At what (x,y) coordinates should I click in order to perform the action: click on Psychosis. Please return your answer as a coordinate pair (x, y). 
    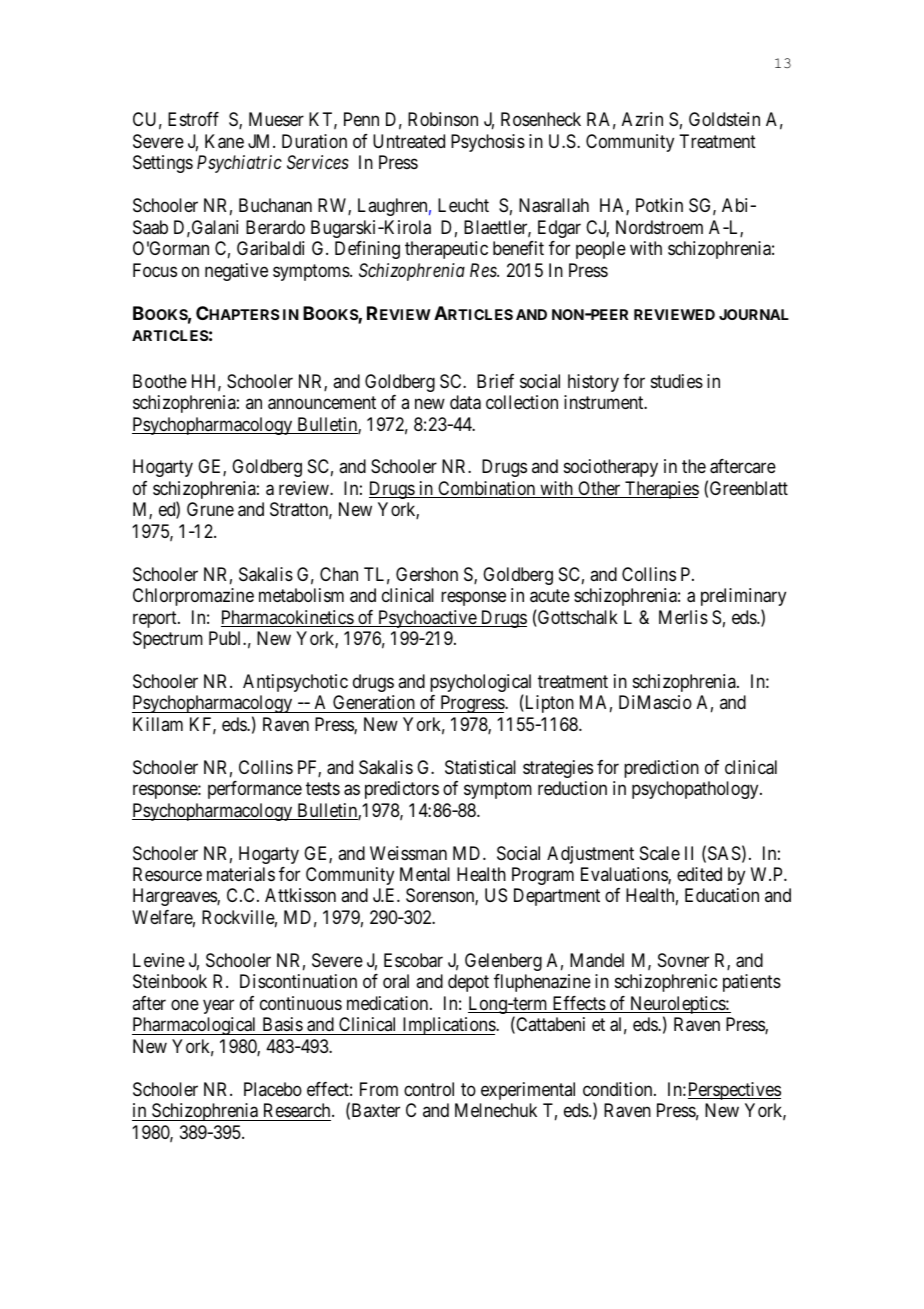
    Looking at the image, I should click on (488, 143).
